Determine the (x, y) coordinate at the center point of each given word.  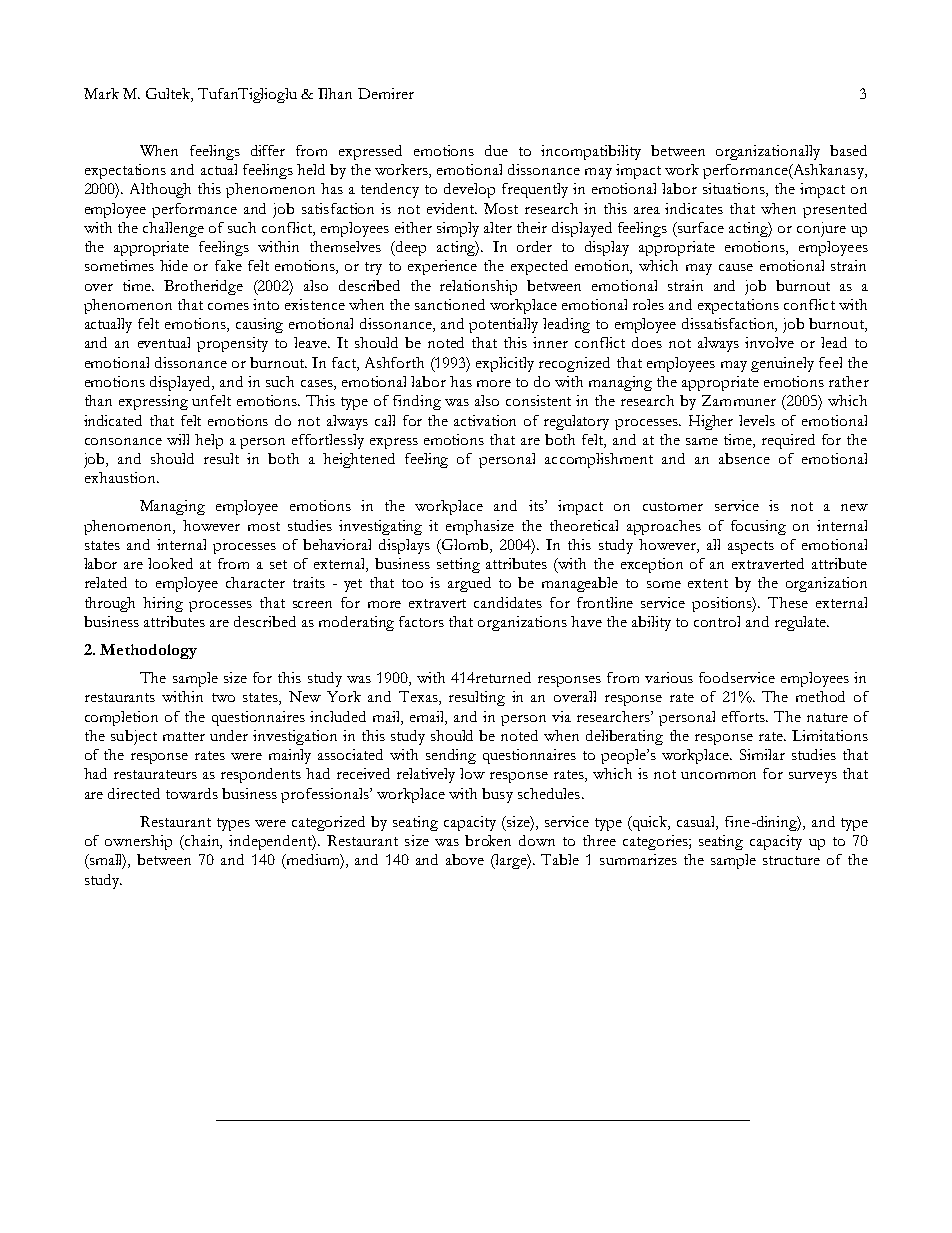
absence (744, 458)
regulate (801, 623)
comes (228, 306)
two (223, 697)
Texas (419, 698)
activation (485, 420)
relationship (478, 287)
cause (736, 267)
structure (791, 860)
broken (488, 840)
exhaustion (121, 477)
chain (202, 842)
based (848, 150)
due (496, 150)
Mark (101, 93)
